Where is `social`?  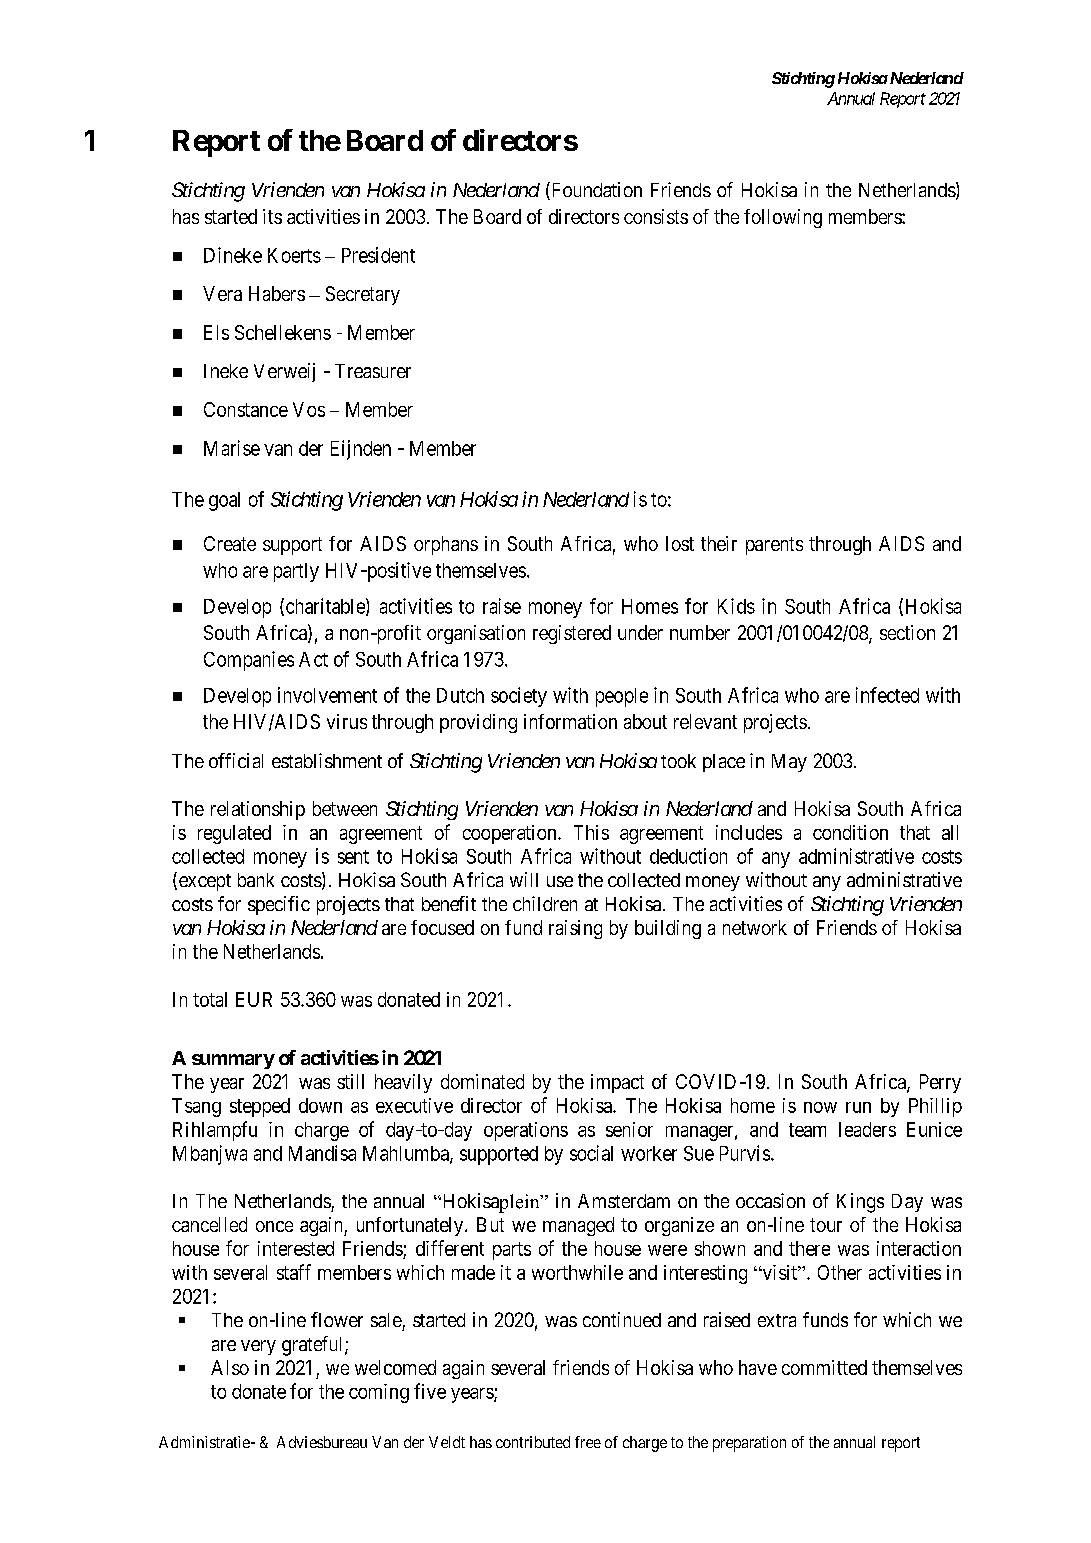
social is located at coordinates (591, 1153).
